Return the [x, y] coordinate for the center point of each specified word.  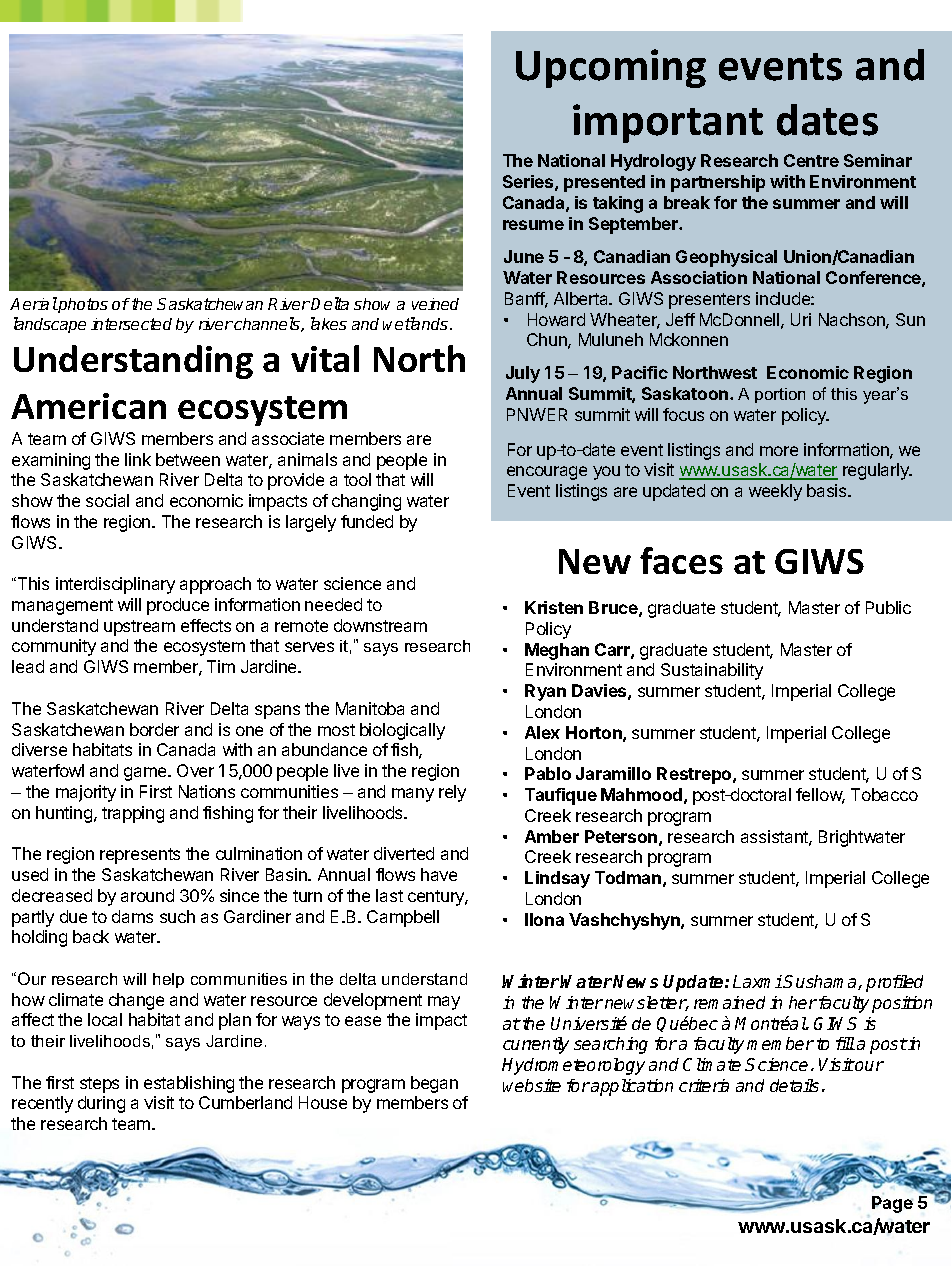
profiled [894, 983]
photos [82, 305]
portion [780, 395]
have [439, 874]
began [434, 1084]
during [101, 1104]
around [147, 895]
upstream [139, 628]
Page [892, 1204]
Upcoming [611, 68]
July [523, 374]
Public [888, 607]
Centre [811, 160]
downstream [380, 625]
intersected [131, 324]
